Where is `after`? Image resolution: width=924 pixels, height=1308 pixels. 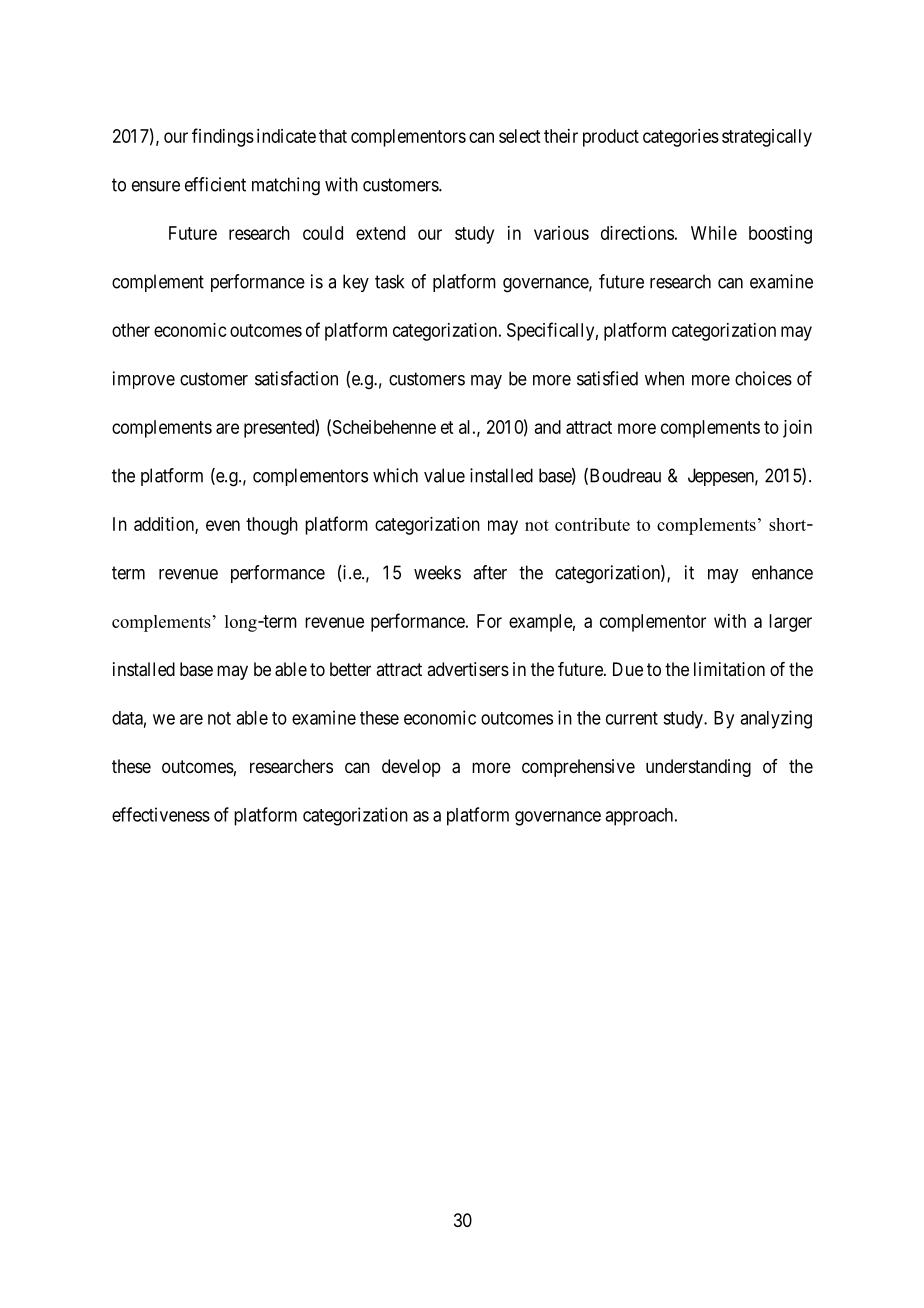 after is located at coordinates (490, 572).
